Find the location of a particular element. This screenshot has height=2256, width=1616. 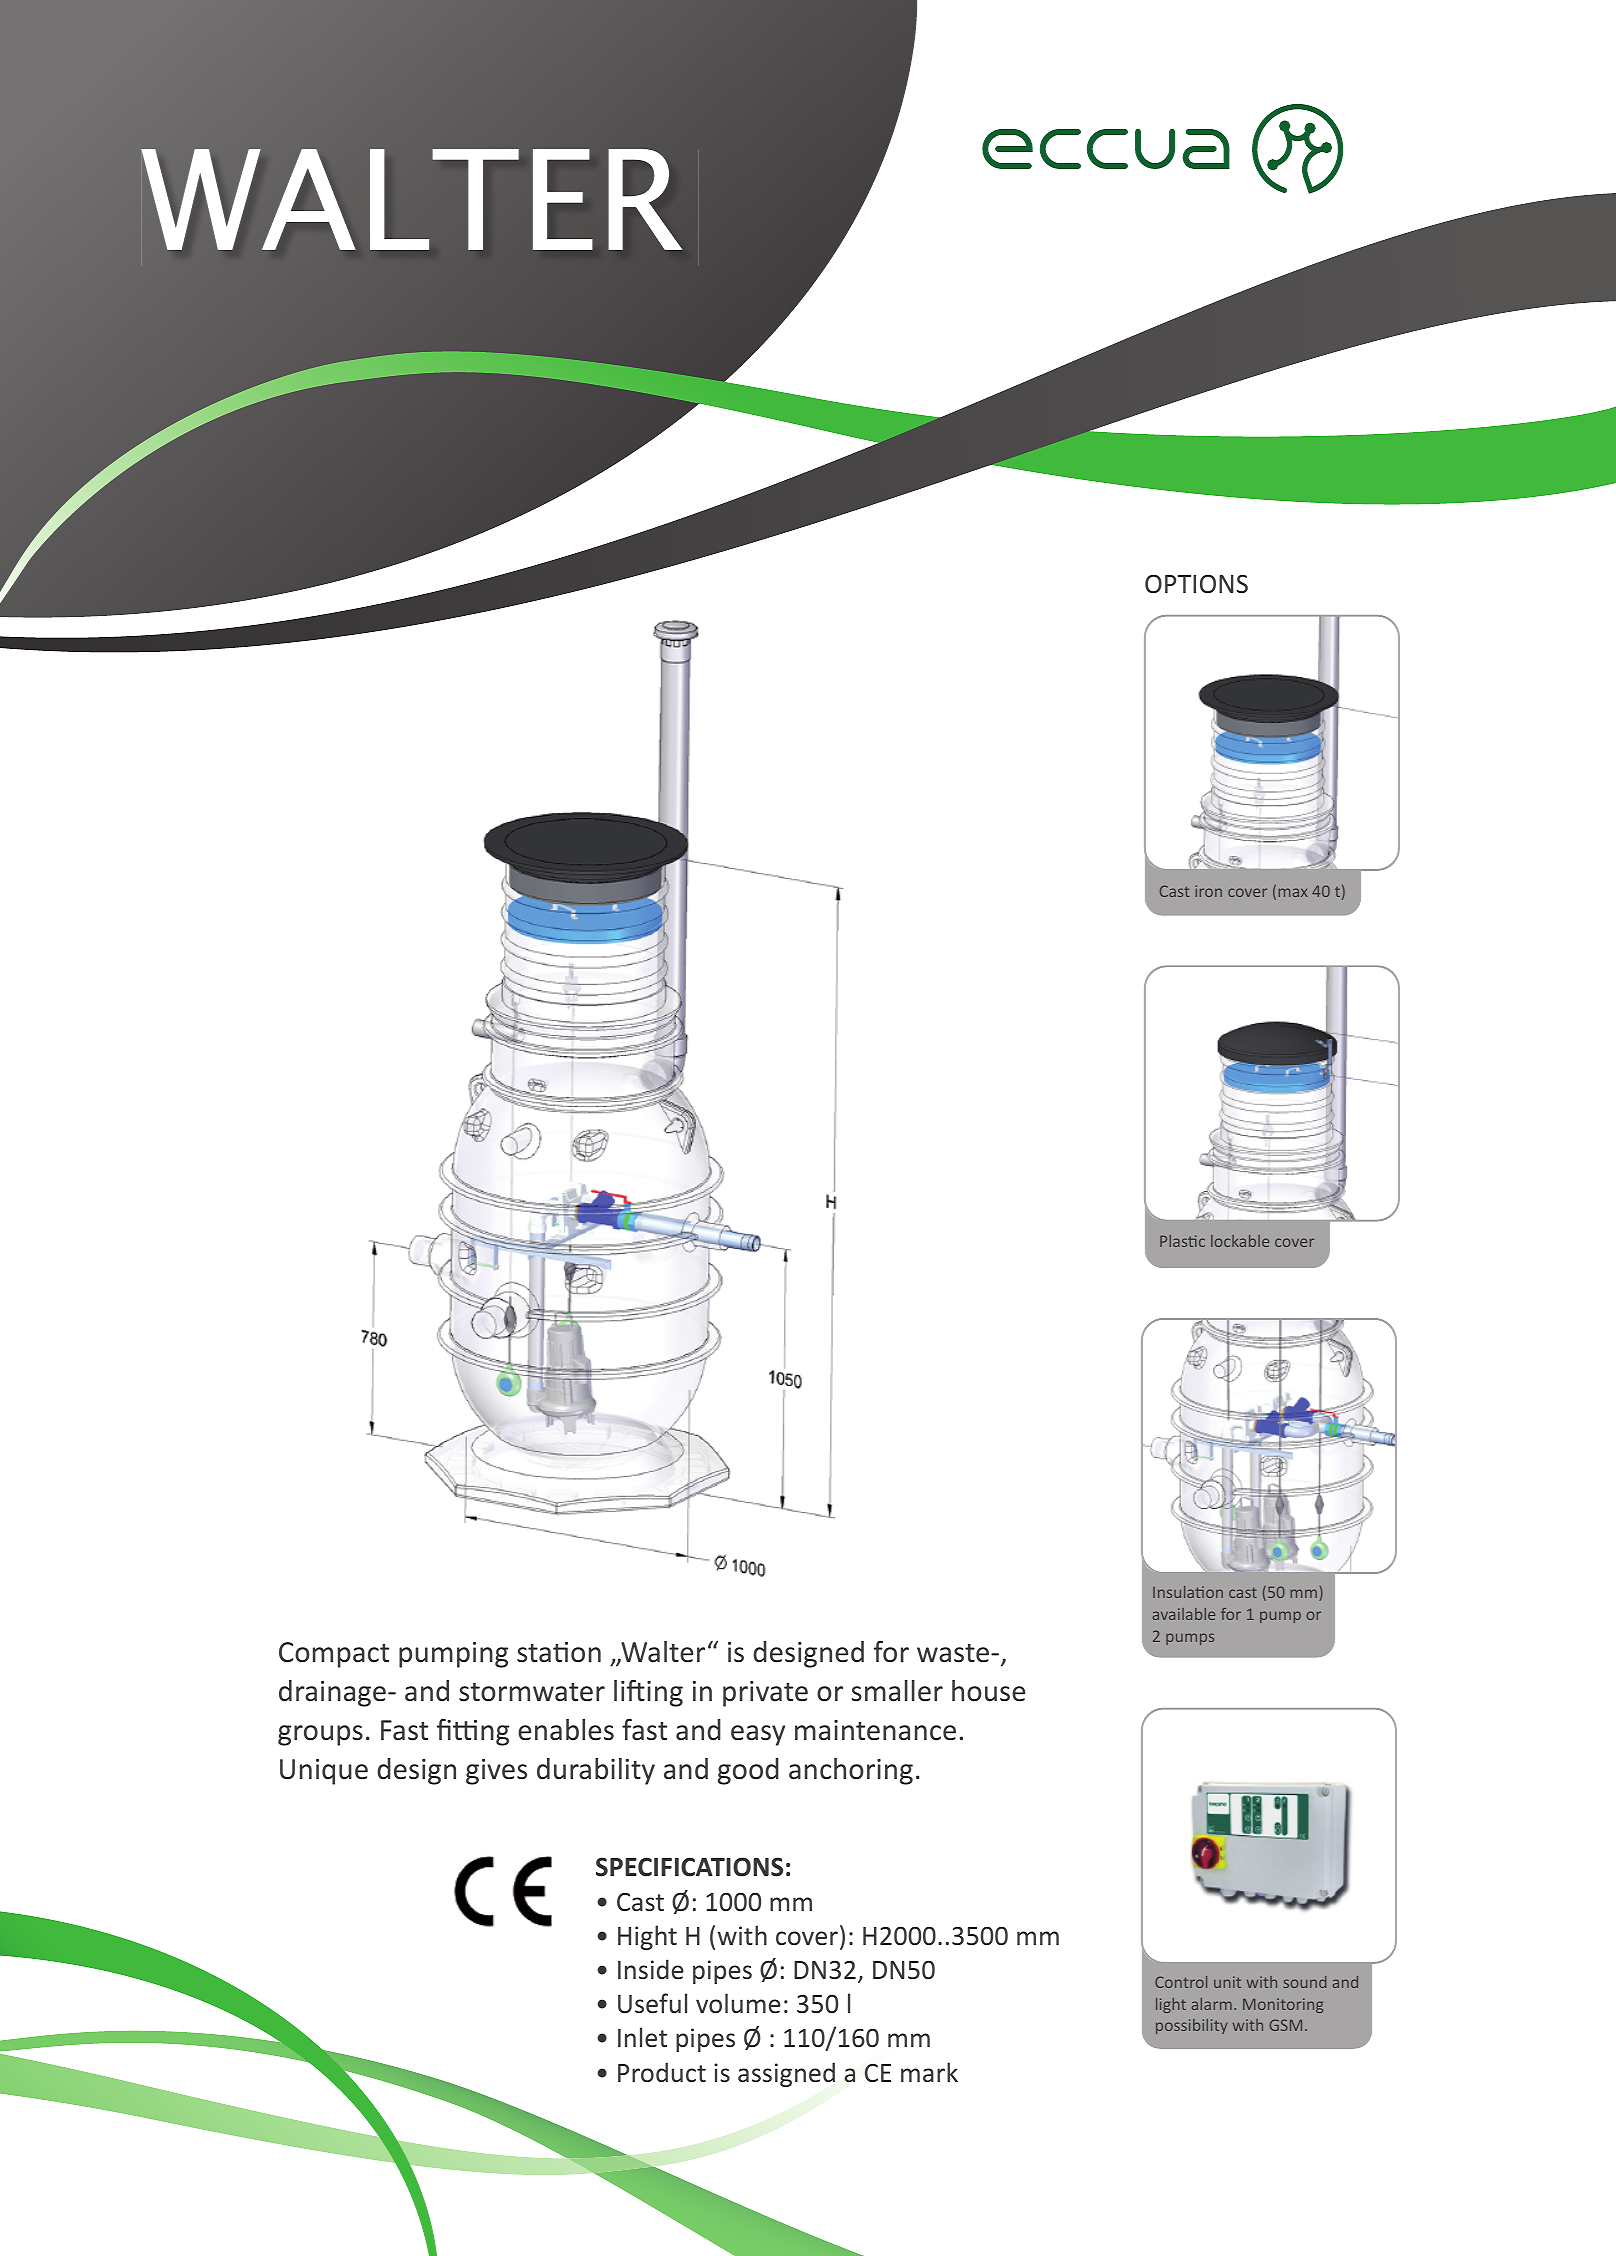

assigned is located at coordinates (786, 2074).
